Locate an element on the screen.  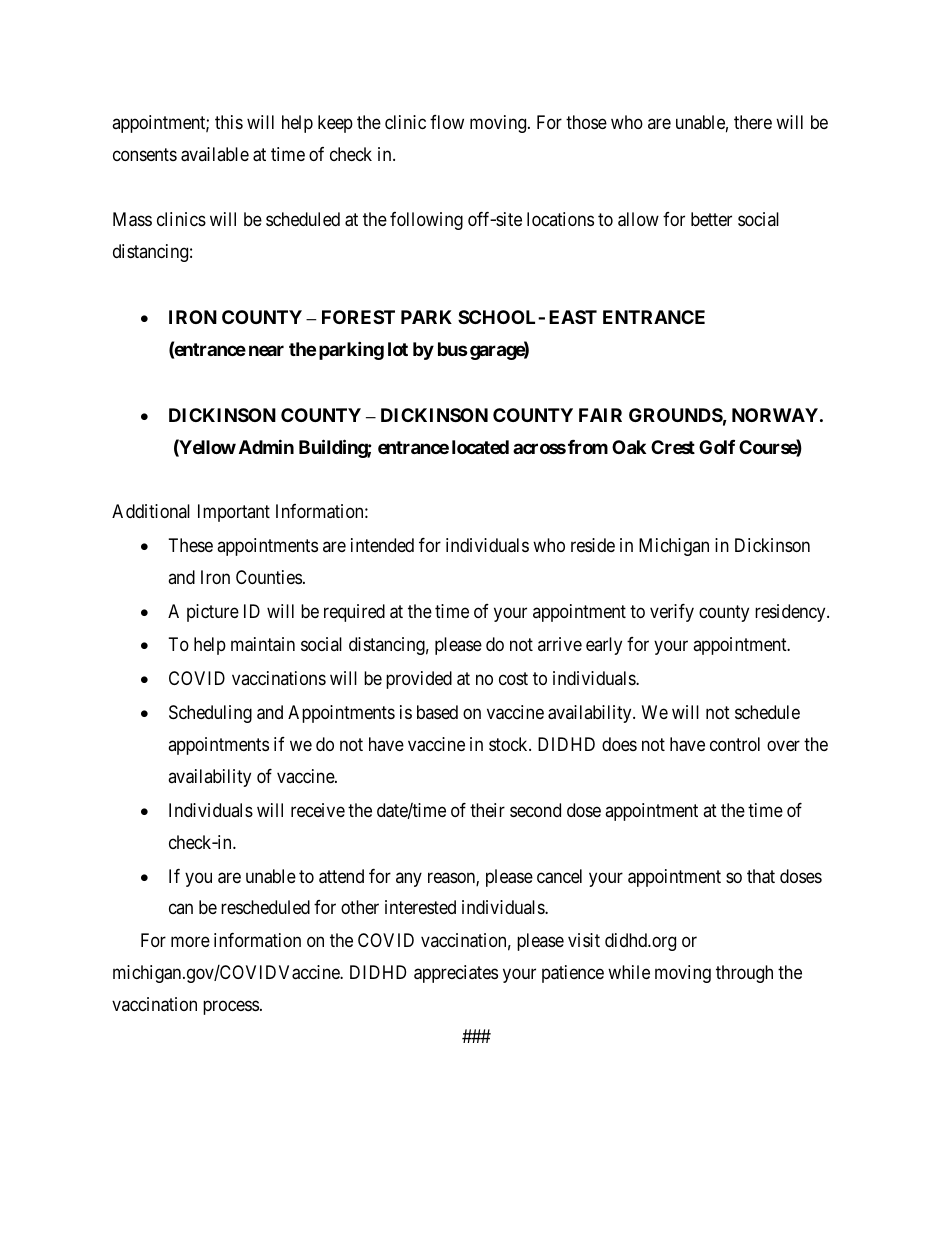
Scheduling is located at coordinates (210, 714).
